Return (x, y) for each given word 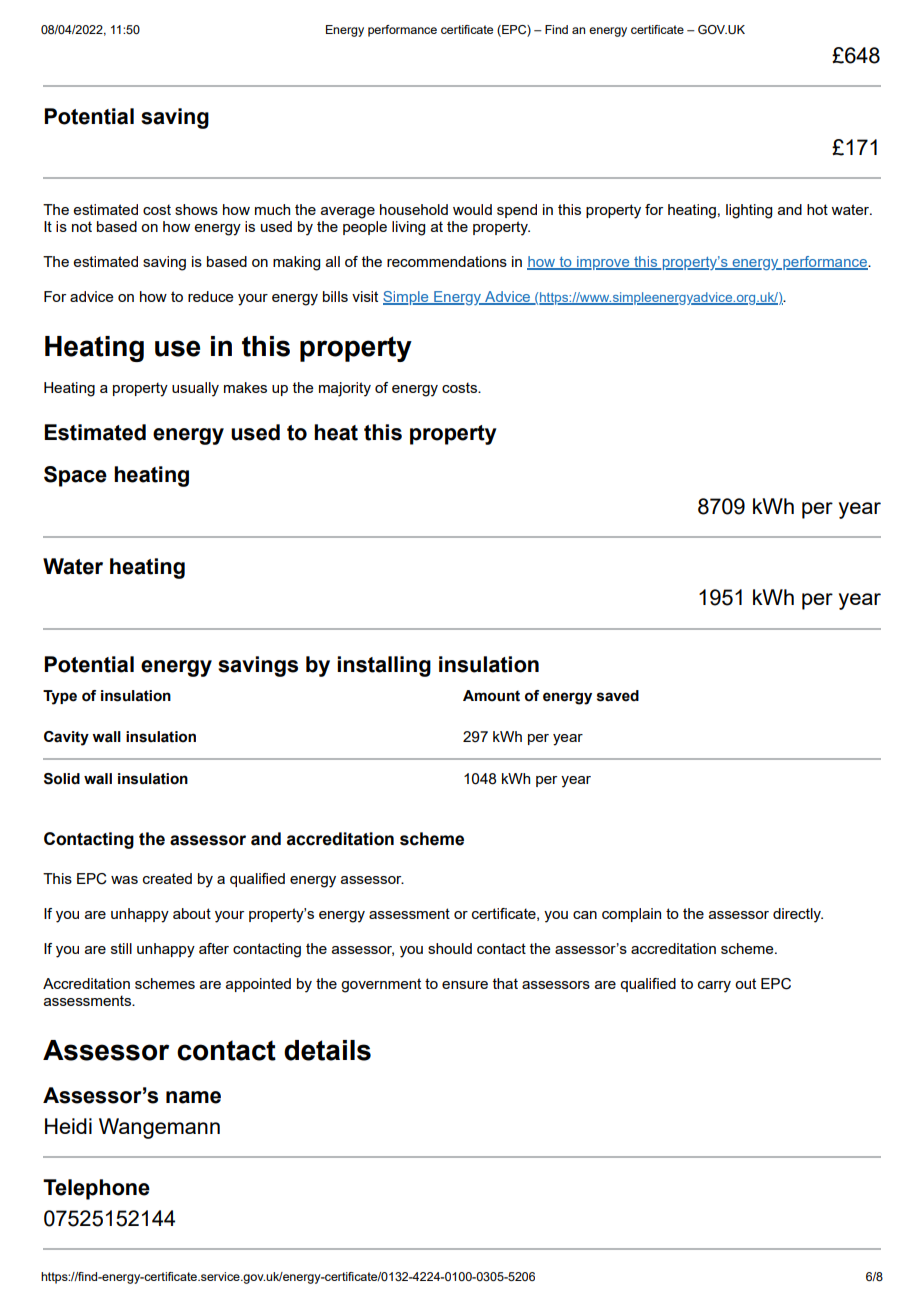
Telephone (96, 1189)
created (167, 878)
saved (618, 696)
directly (798, 915)
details (327, 1050)
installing (384, 666)
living (408, 228)
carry (714, 987)
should (450, 948)
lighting (749, 211)
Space (75, 476)
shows (196, 209)
